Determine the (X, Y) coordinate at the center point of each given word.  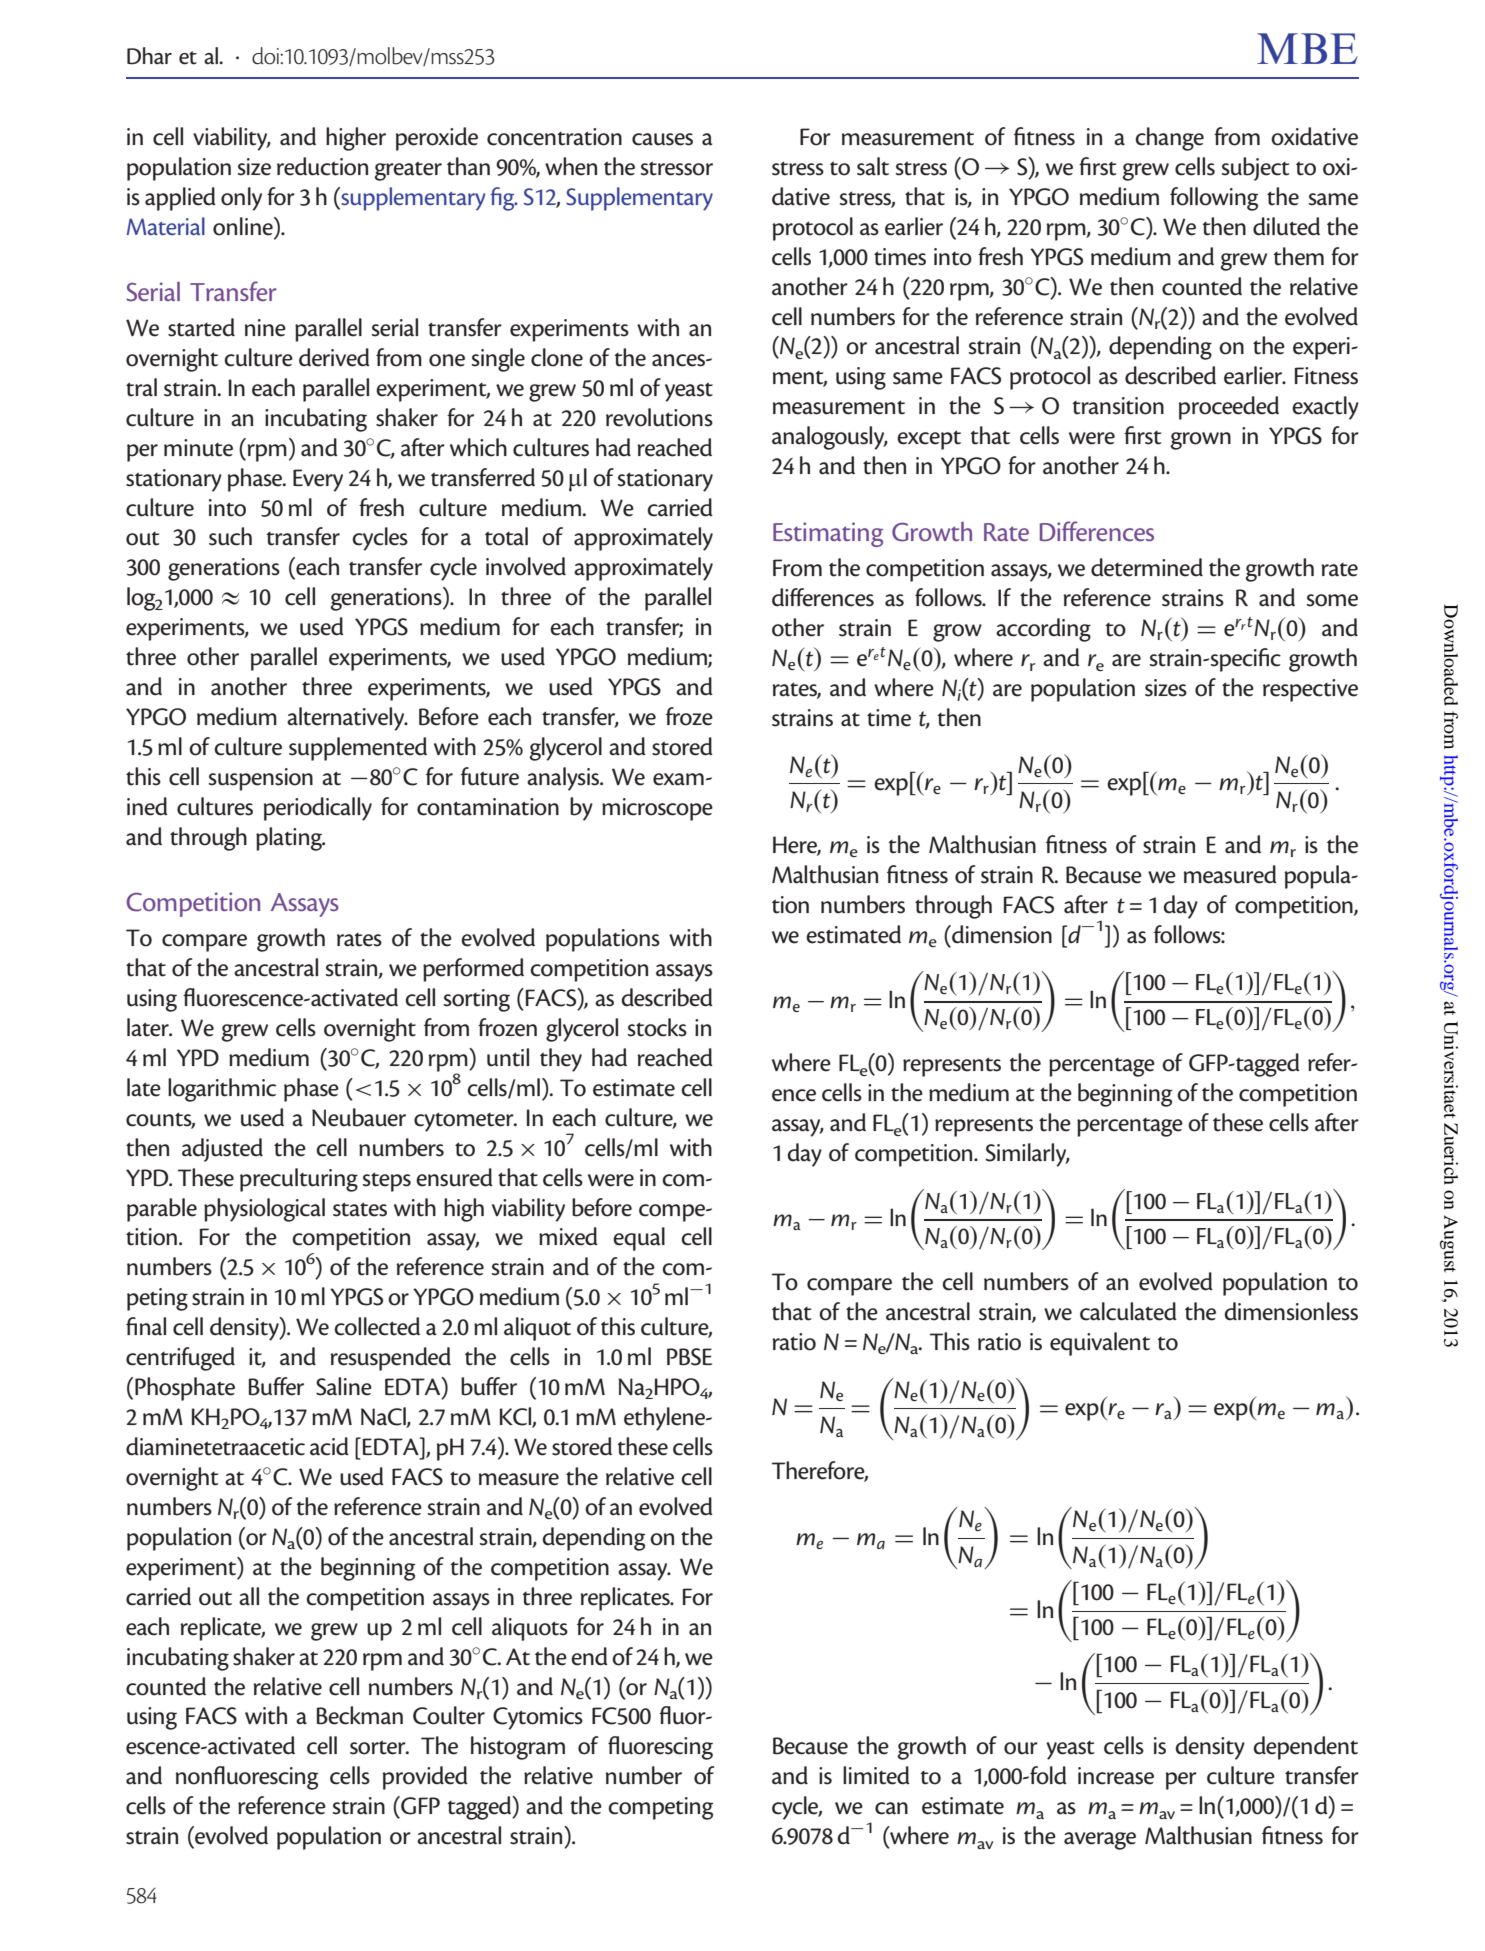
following (1214, 199)
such (230, 536)
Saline (344, 1386)
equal (639, 1239)
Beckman (359, 1715)
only (241, 199)
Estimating (828, 534)
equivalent (1100, 1344)
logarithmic (222, 1090)
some (1332, 600)
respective (1310, 690)
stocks (657, 1027)
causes (662, 139)
